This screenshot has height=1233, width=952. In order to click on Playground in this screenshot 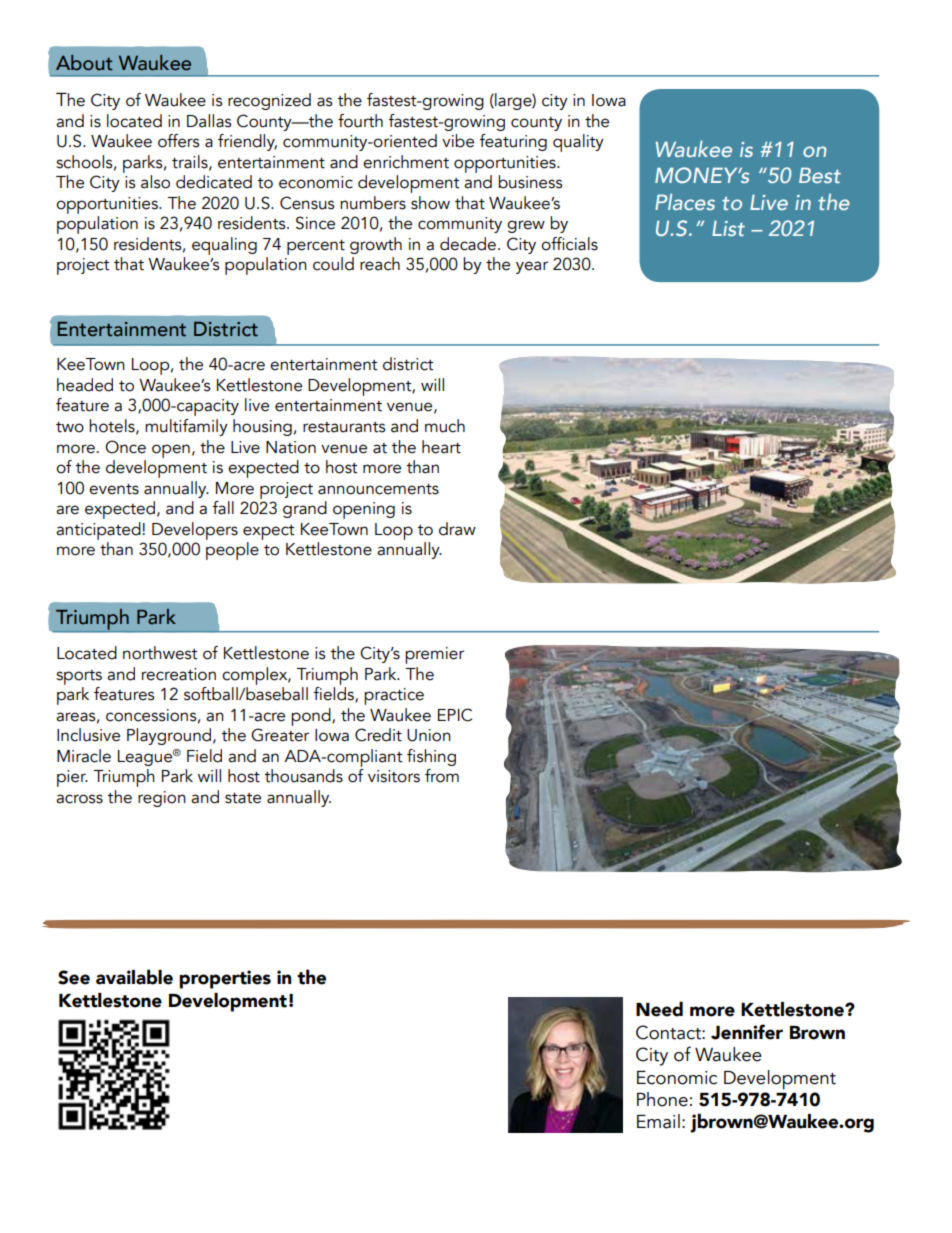, I will do `click(170, 736)`.
